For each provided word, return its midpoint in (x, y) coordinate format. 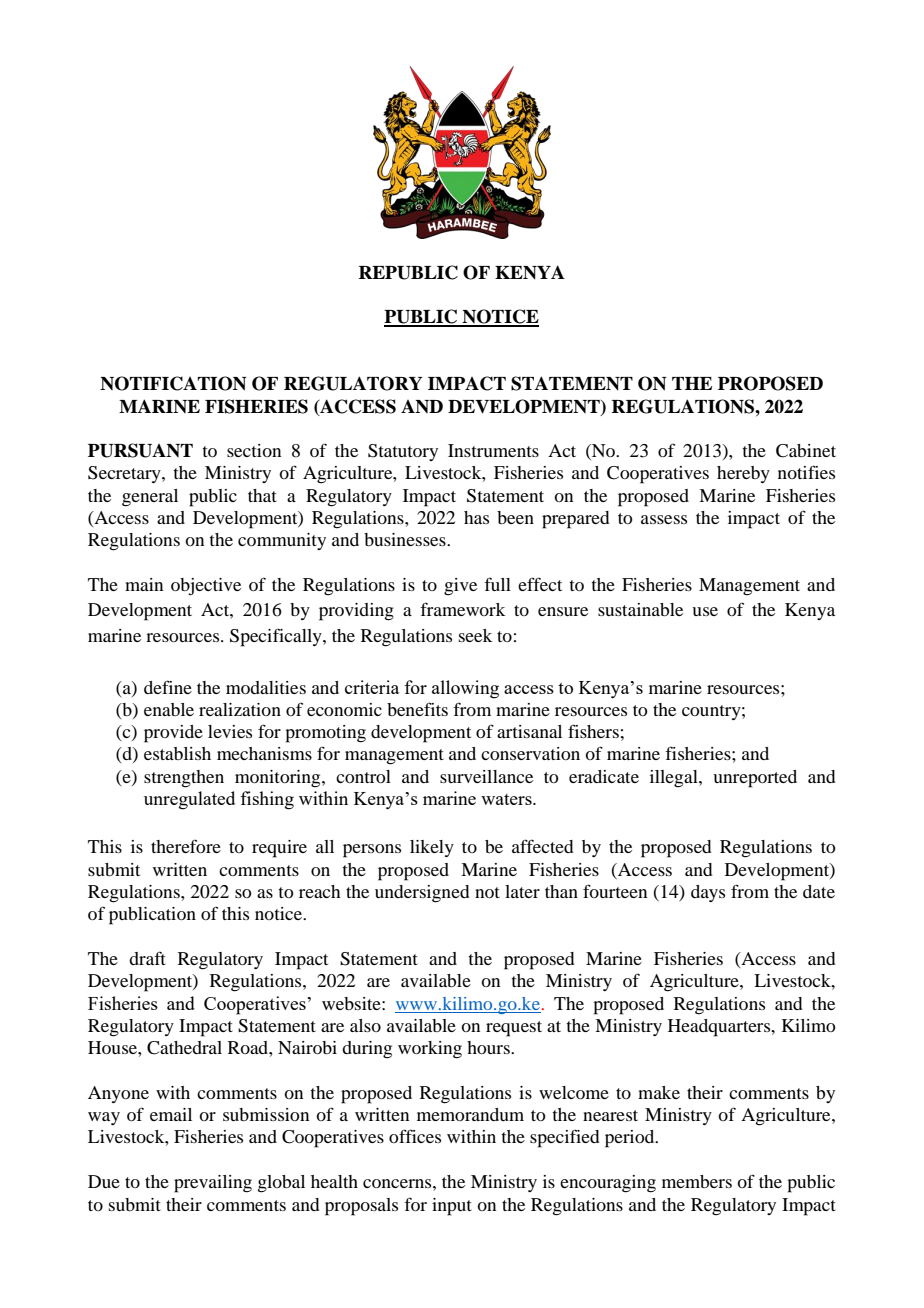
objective (206, 587)
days (708, 893)
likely (432, 848)
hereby (743, 474)
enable (169, 709)
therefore (186, 846)
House (113, 1047)
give (460, 587)
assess (664, 519)
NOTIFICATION (173, 383)
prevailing (213, 1184)
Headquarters (720, 1028)
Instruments (493, 450)
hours (489, 1047)
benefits (417, 709)
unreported (755, 779)
